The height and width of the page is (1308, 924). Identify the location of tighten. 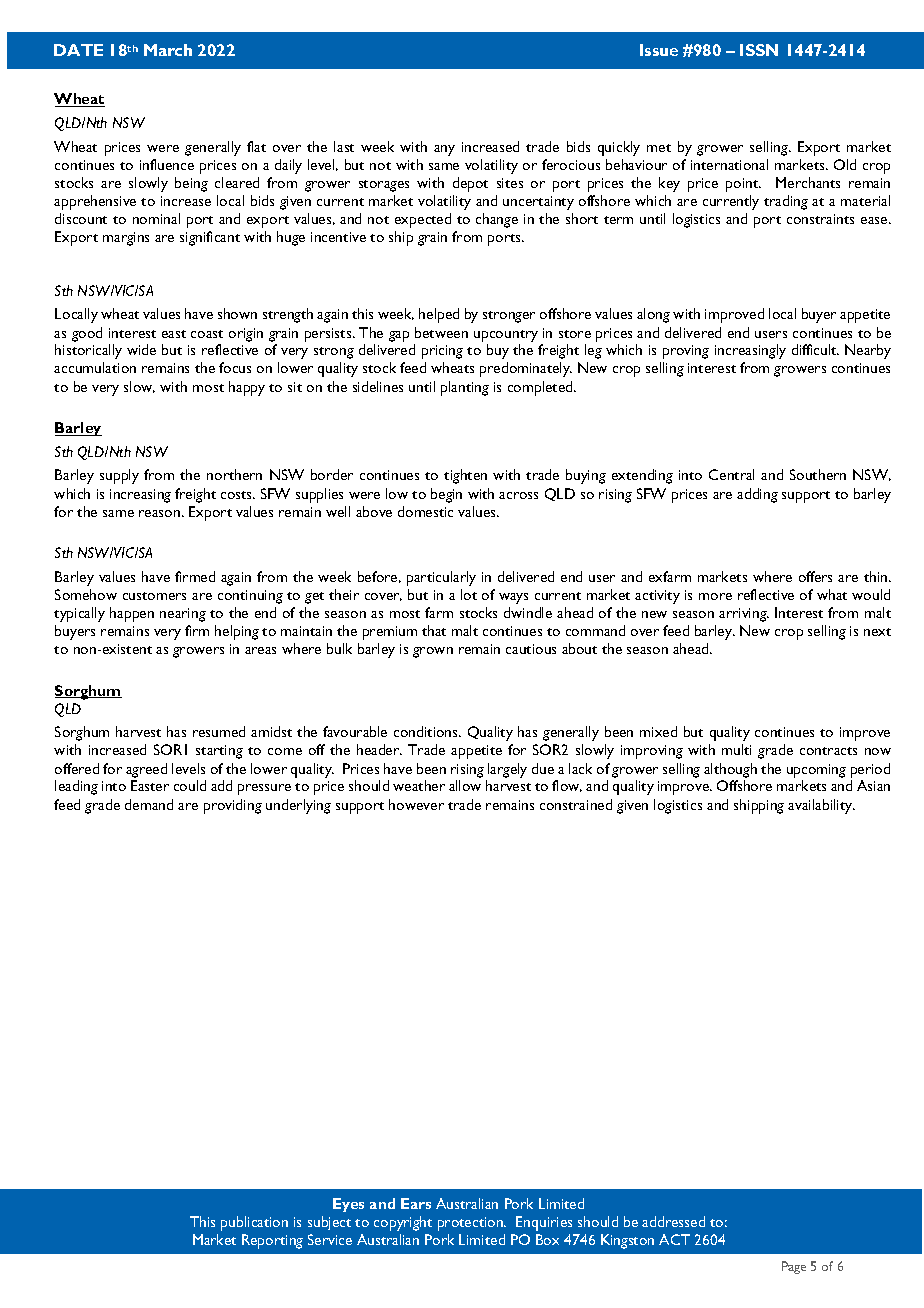
(465, 476).
